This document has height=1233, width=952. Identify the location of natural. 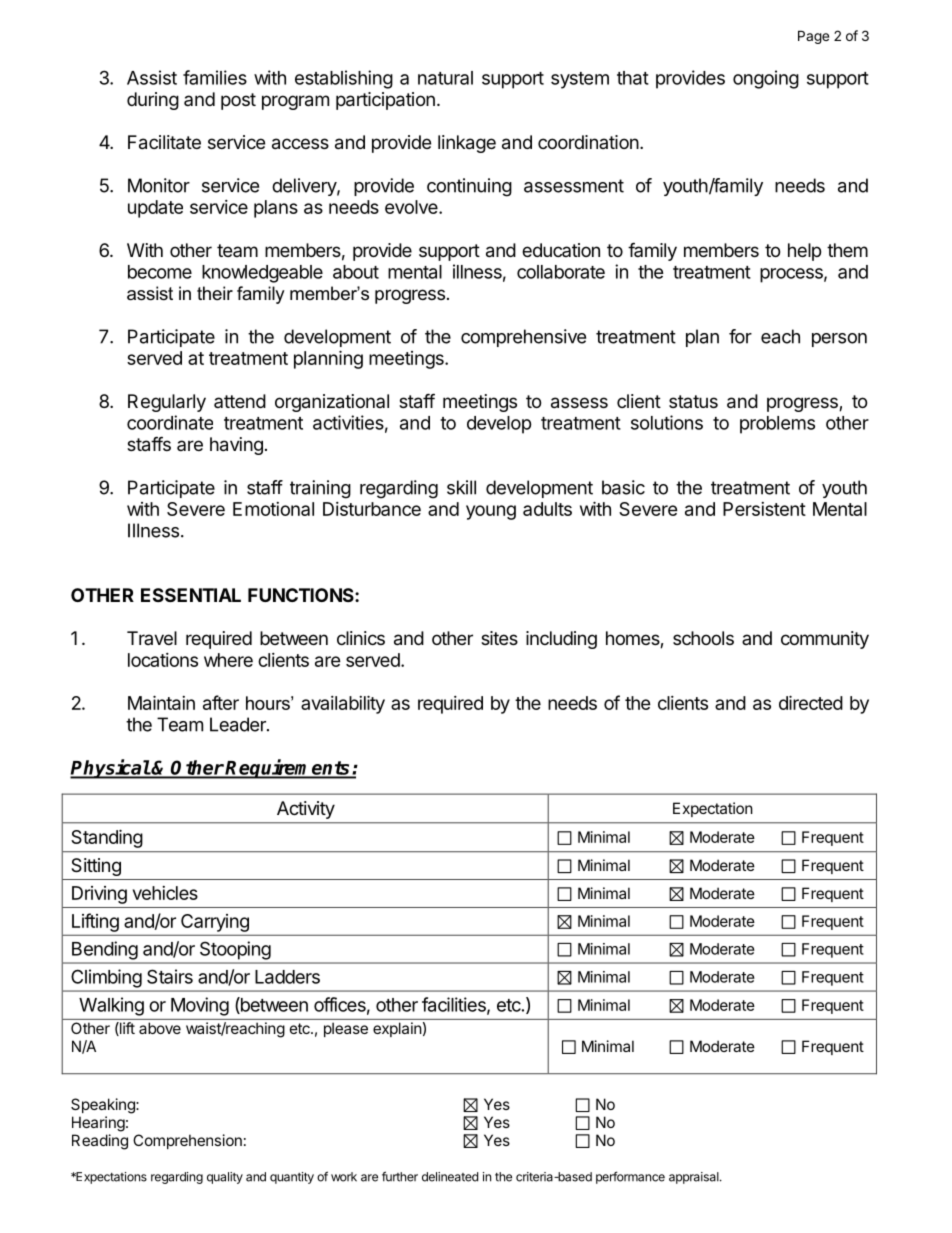
(445, 78).
